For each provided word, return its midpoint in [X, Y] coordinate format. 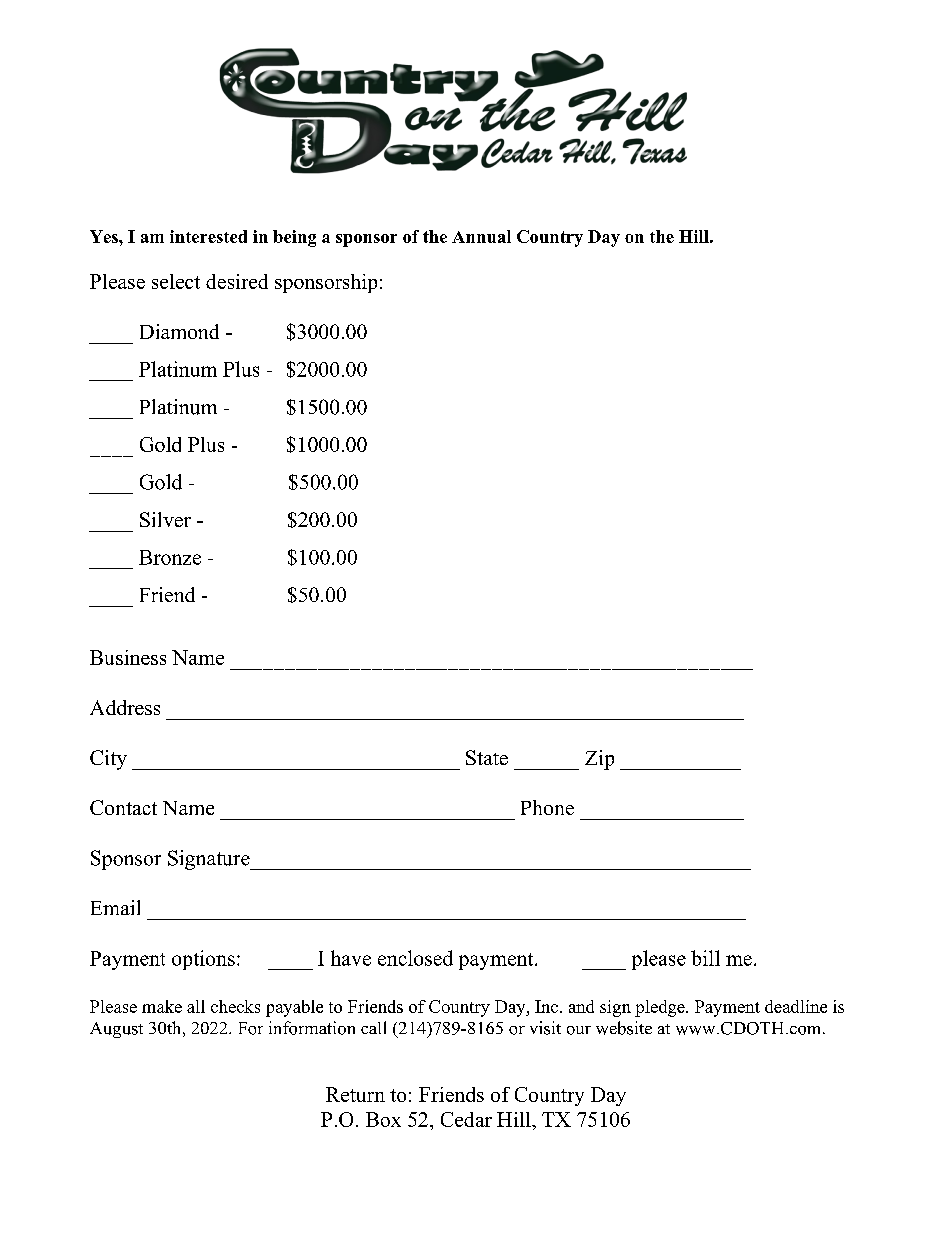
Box [383, 1119]
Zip [599, 760]
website [624, 1028]
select [176, 281]
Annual [481, 236]
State [487, 757]
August [116, 1030]
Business [128, 657]
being [294, 238]
